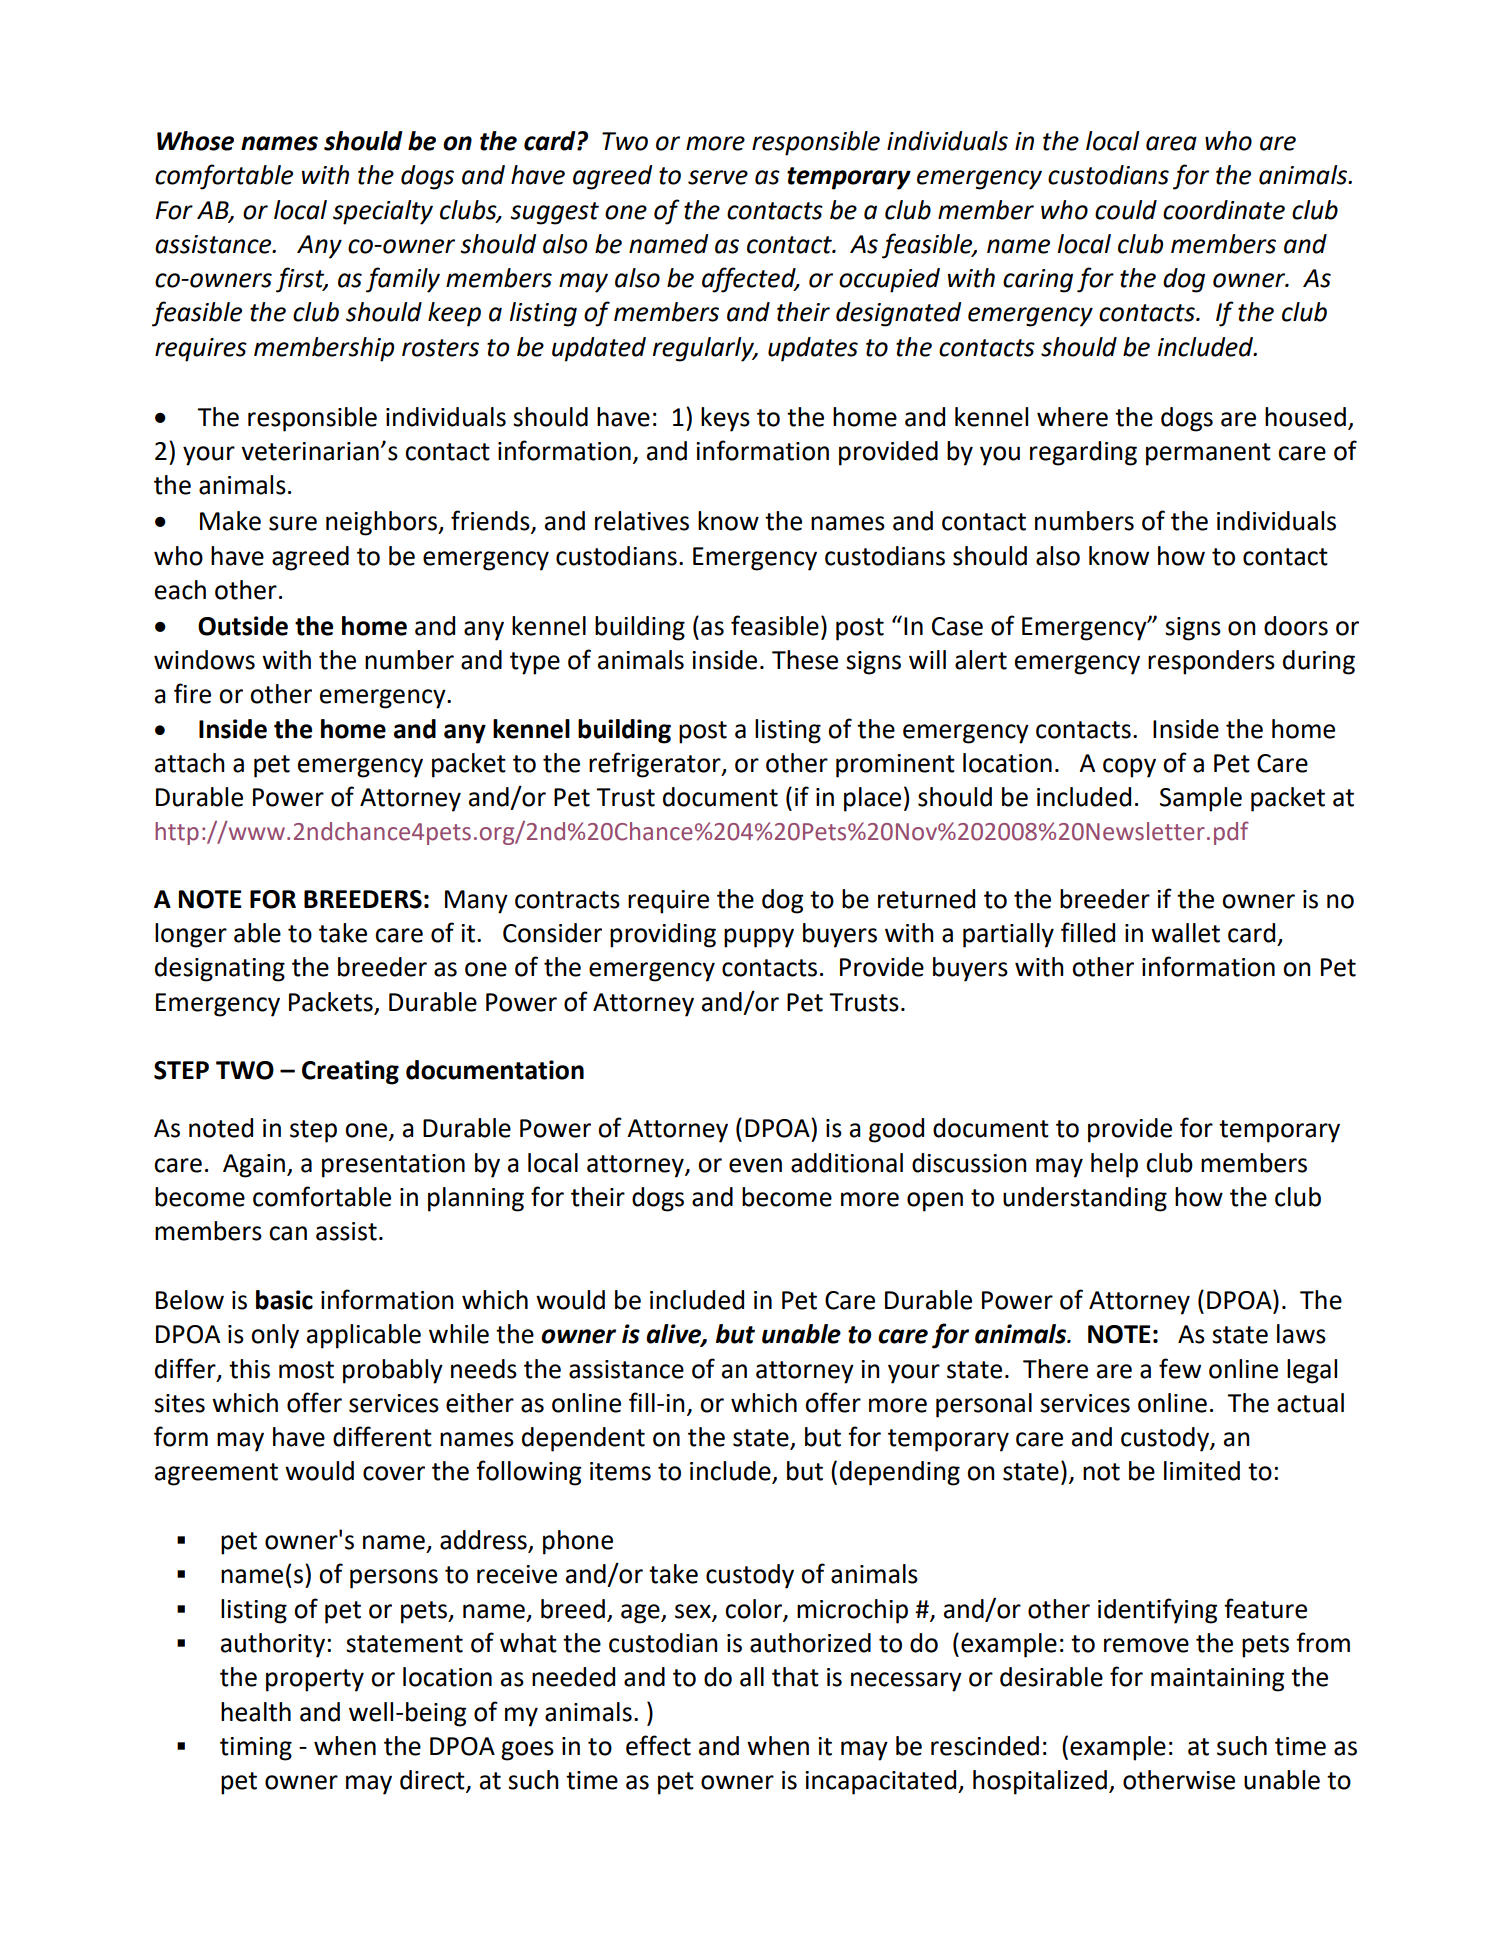 The width and height of the screenshot is (1495, 1935). What do you see at coordinates (1224, 210) in the screenshot?
I see `coordinate` at bounding box center [1224, 210].
